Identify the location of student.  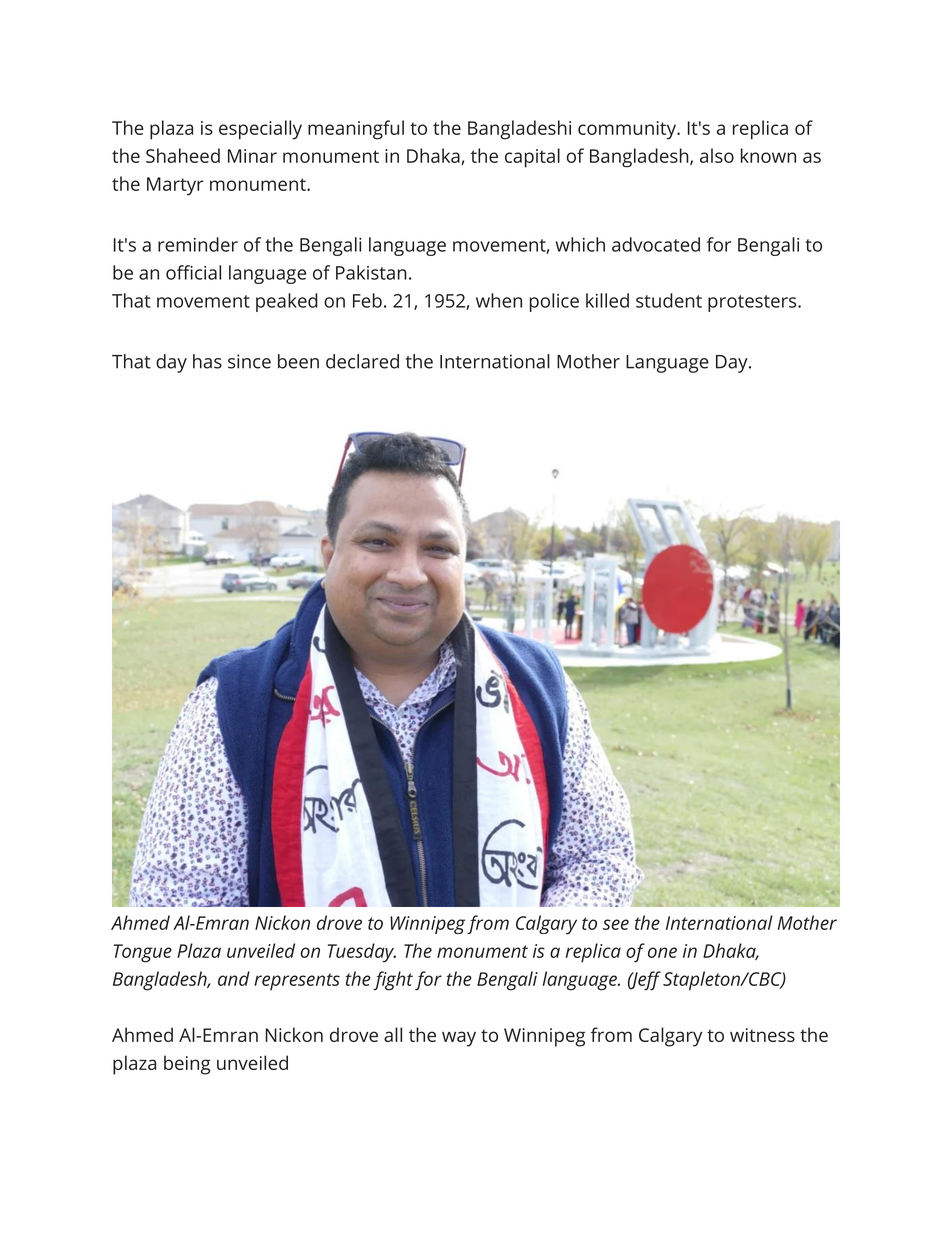
(669, 300).
